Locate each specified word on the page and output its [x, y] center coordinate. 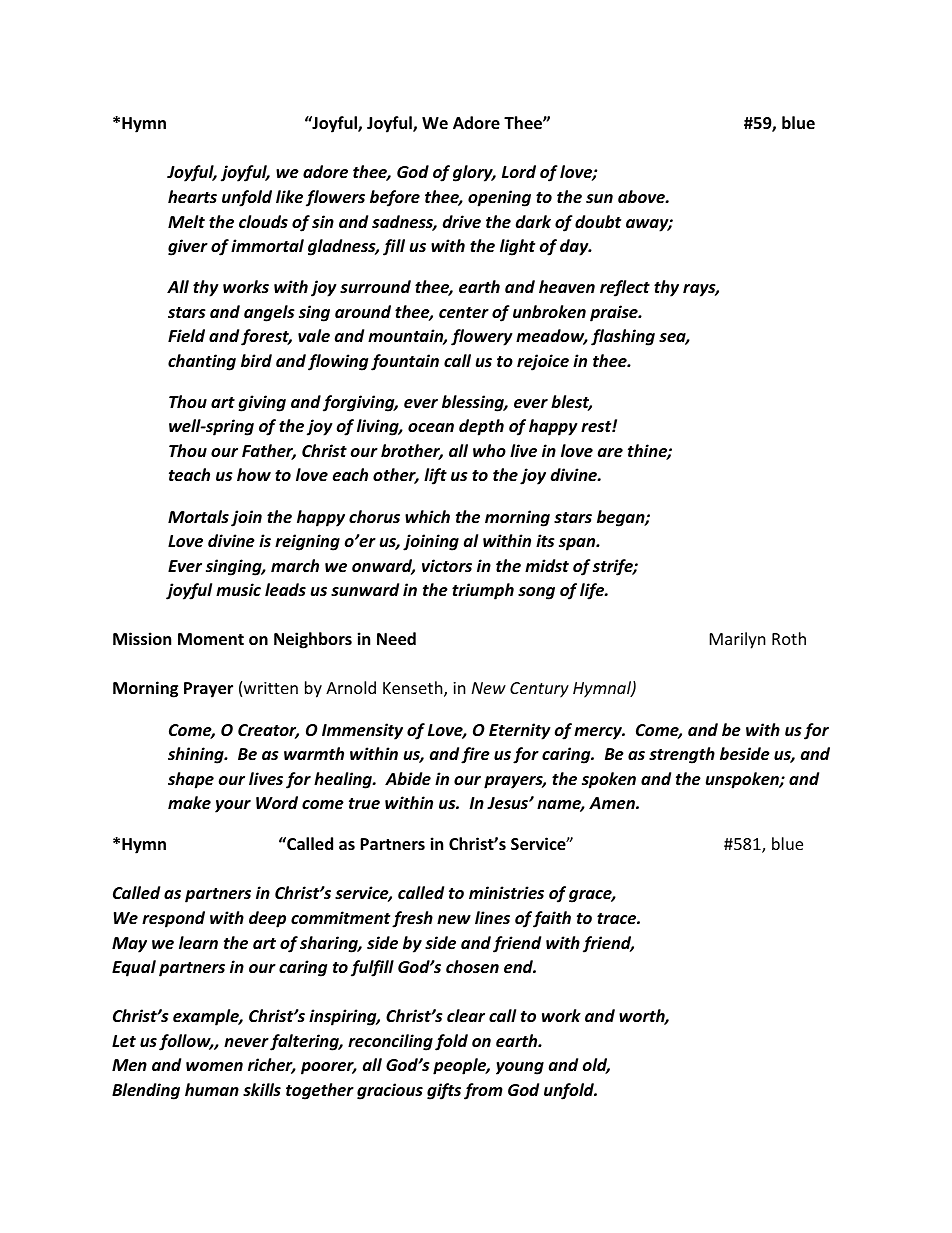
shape [191, 780]
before [395, 198]
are [610, 452]
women [214, 1066]
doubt [598, 221]
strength [682, 755]
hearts [192, 196]
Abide [408, 778]
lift [435, 476]
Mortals [198, 516]
